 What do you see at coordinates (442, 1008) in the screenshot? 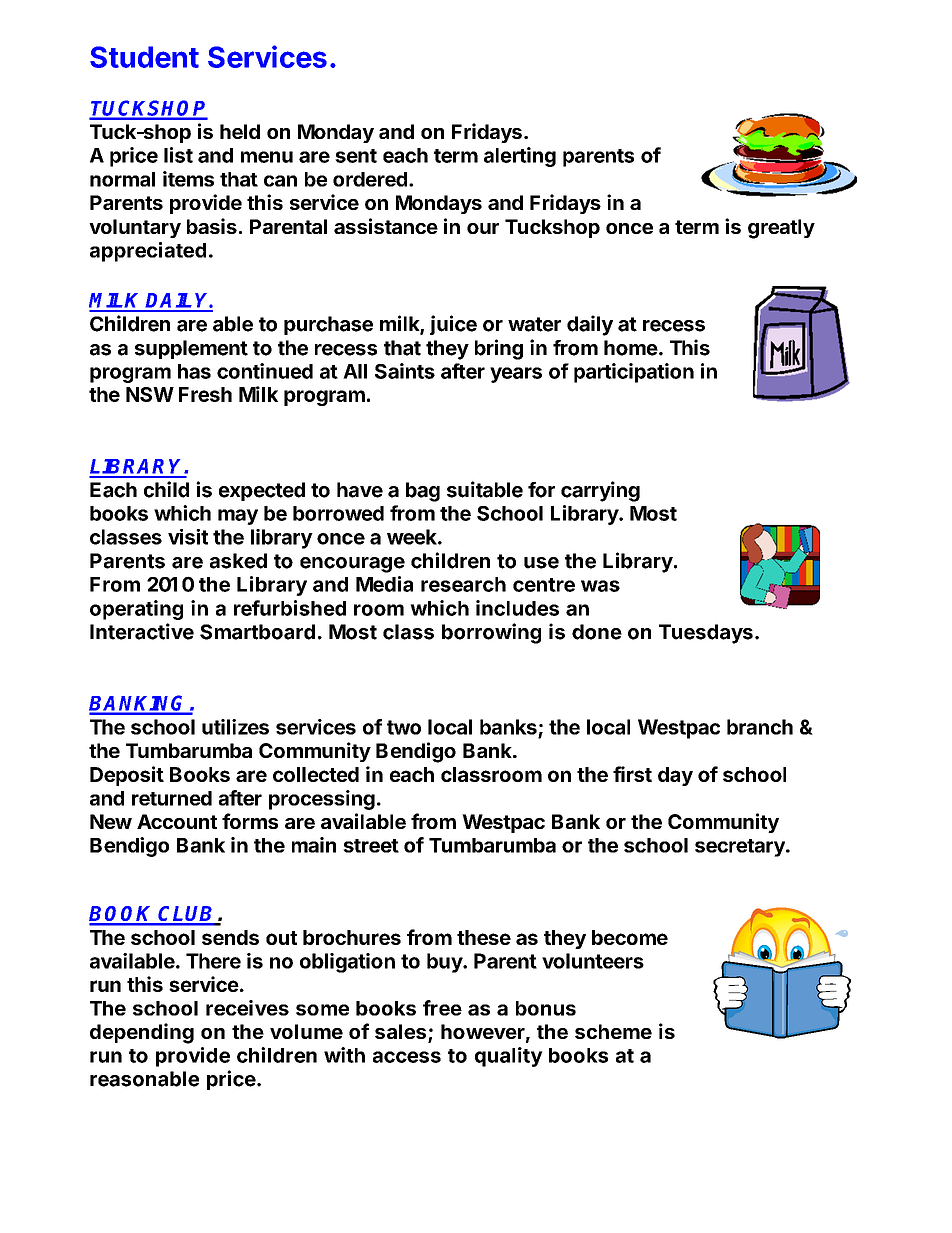
I see `free` at bounding box center [442, 1008].
